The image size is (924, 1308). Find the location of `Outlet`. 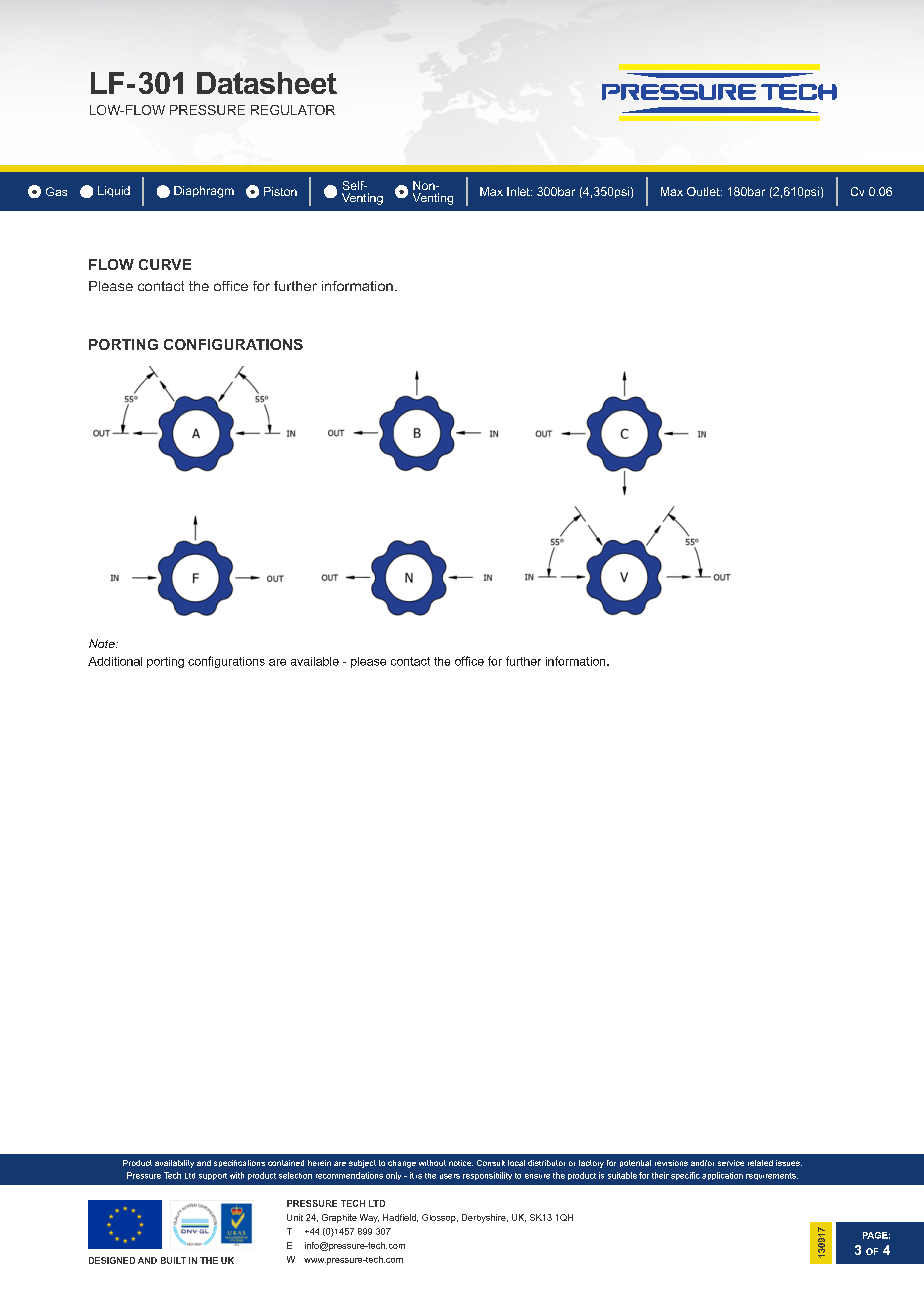

Outlet is located at coordinates (704, 191).
